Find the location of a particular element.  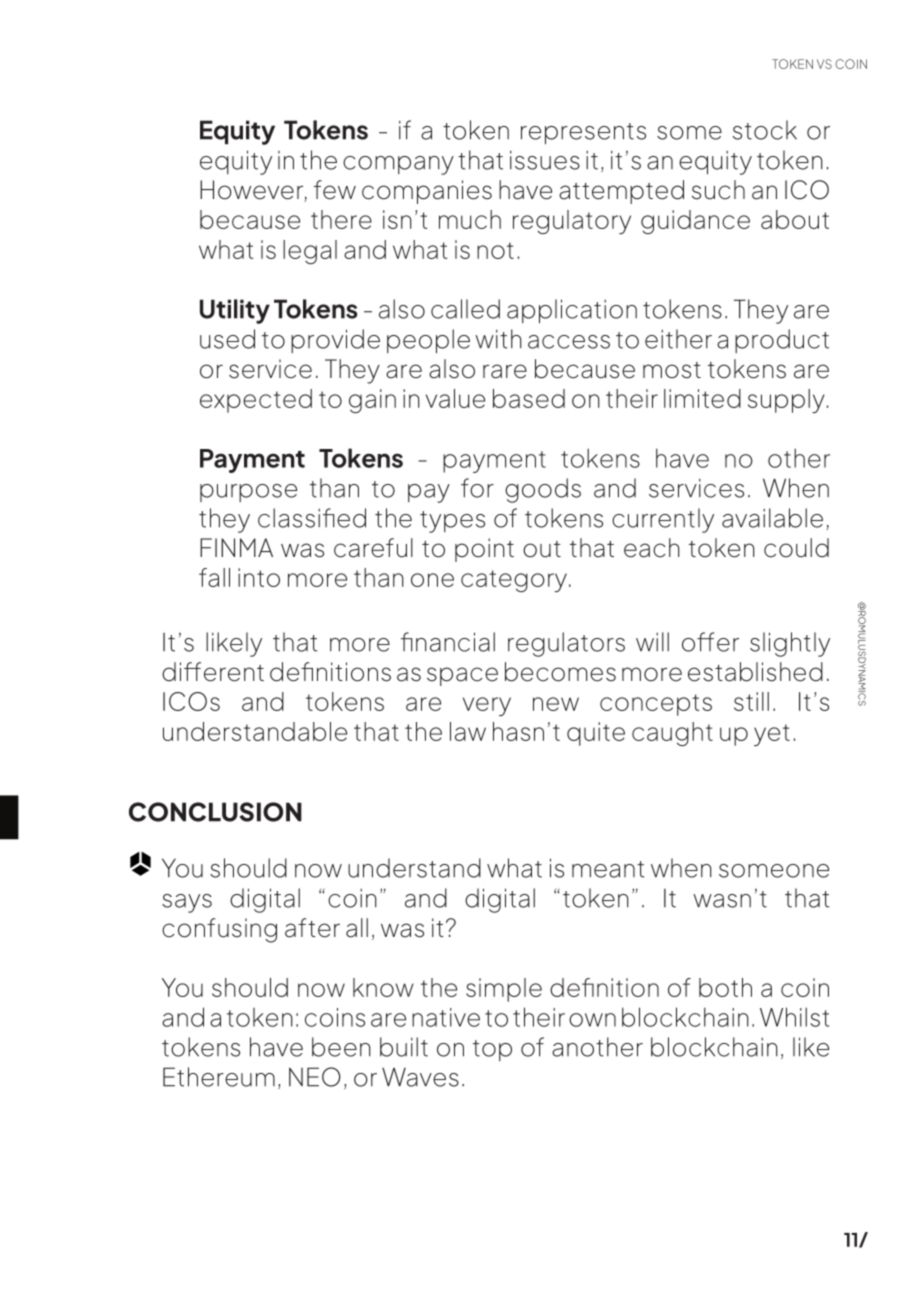

top is located at coordinates (492, 1050).
